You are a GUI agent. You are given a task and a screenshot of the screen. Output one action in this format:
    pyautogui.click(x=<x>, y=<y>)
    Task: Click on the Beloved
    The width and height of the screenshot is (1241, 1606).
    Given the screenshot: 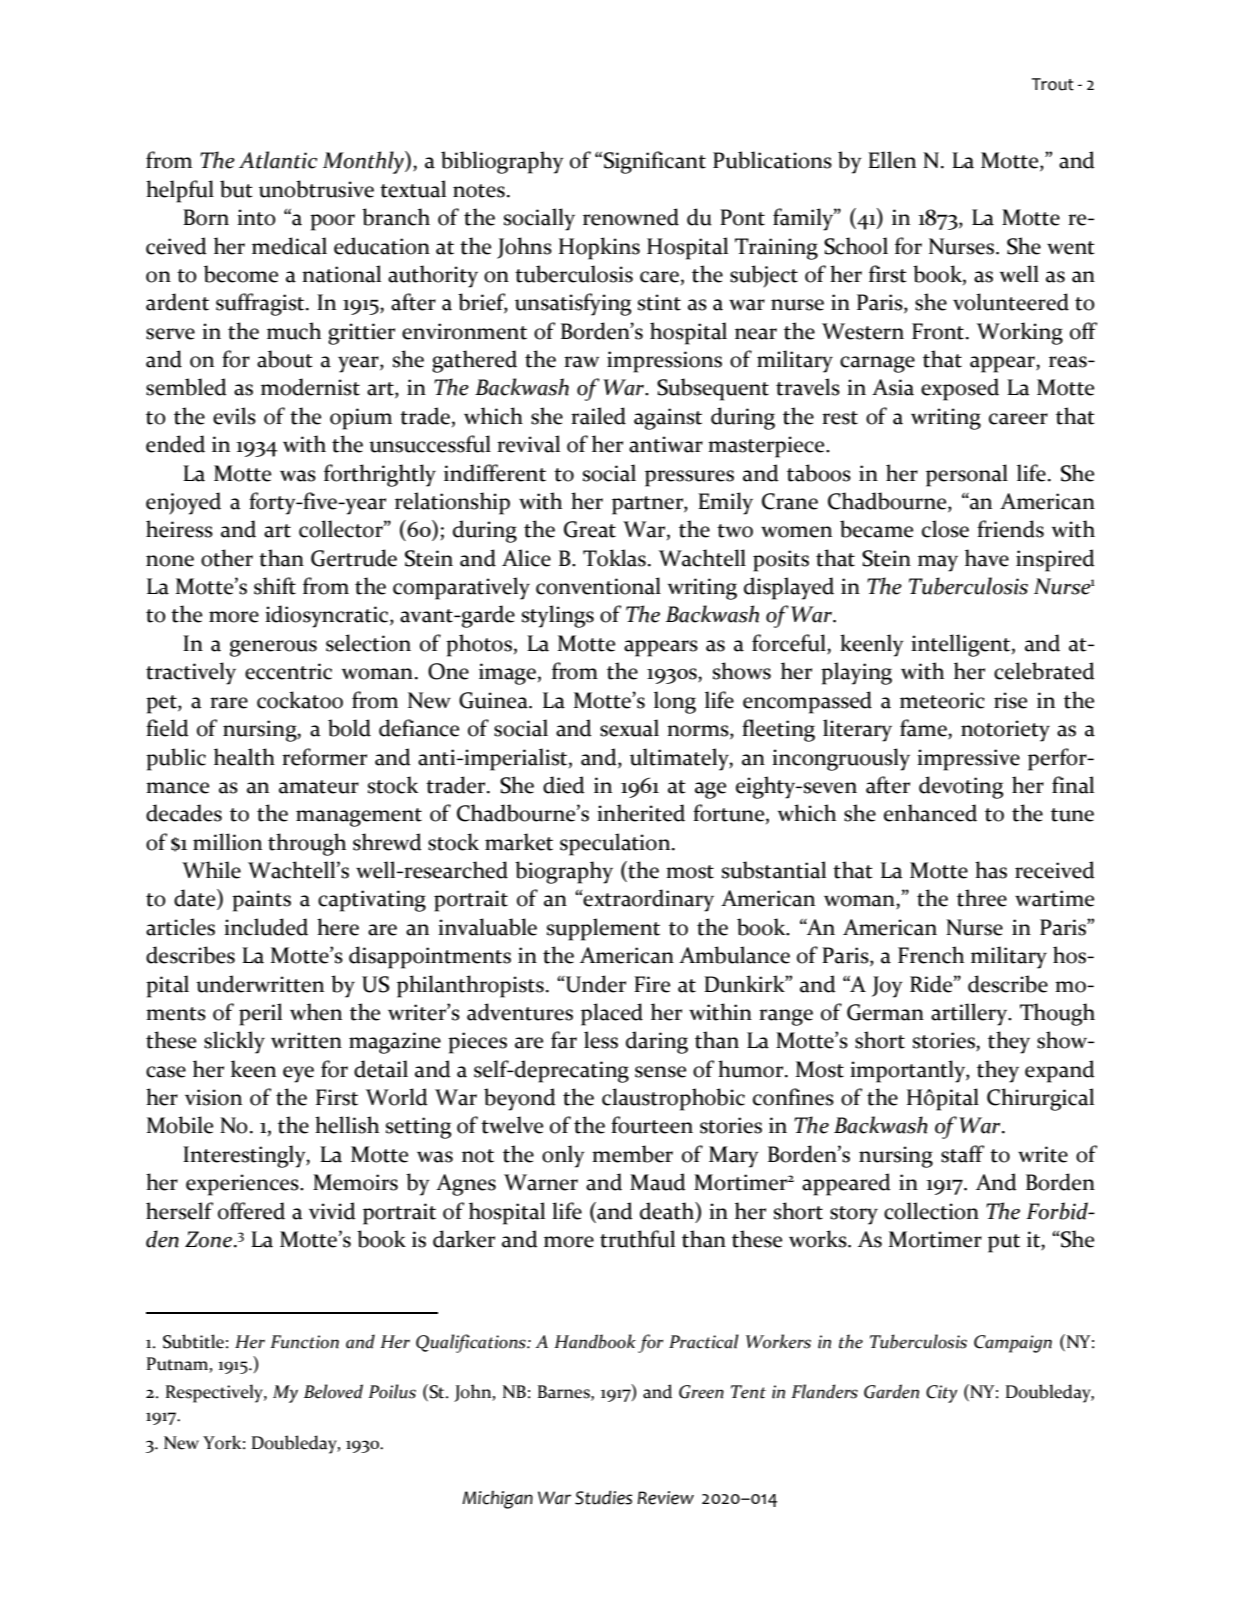 What is the action you would take?
    pyautogui.click(x=333, y=1391)
